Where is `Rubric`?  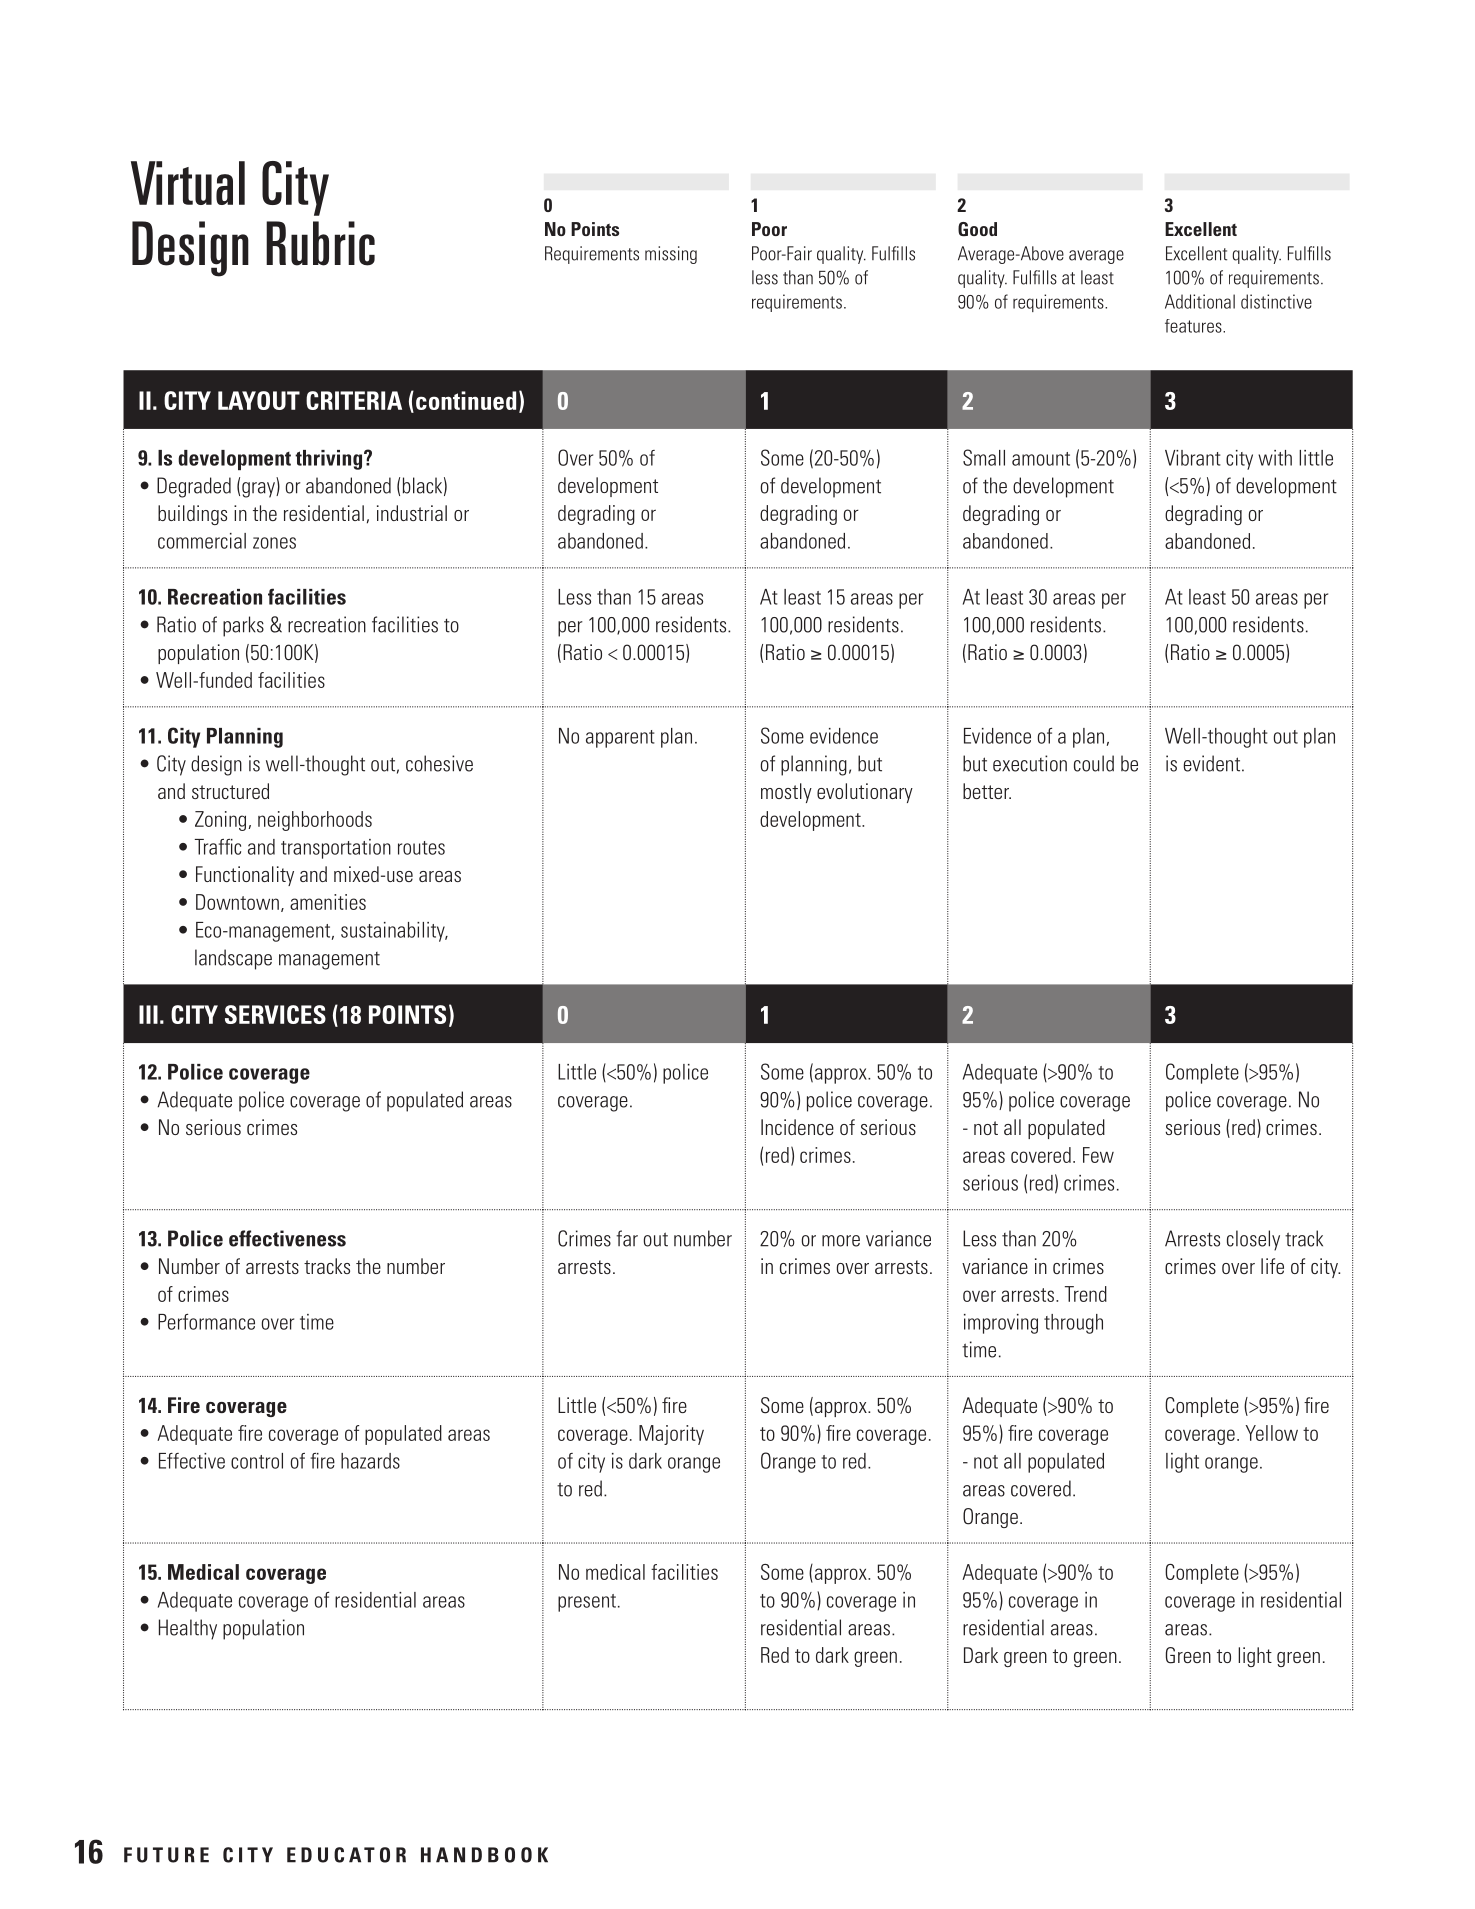
Rubric is located at coordinates (320, 243).
